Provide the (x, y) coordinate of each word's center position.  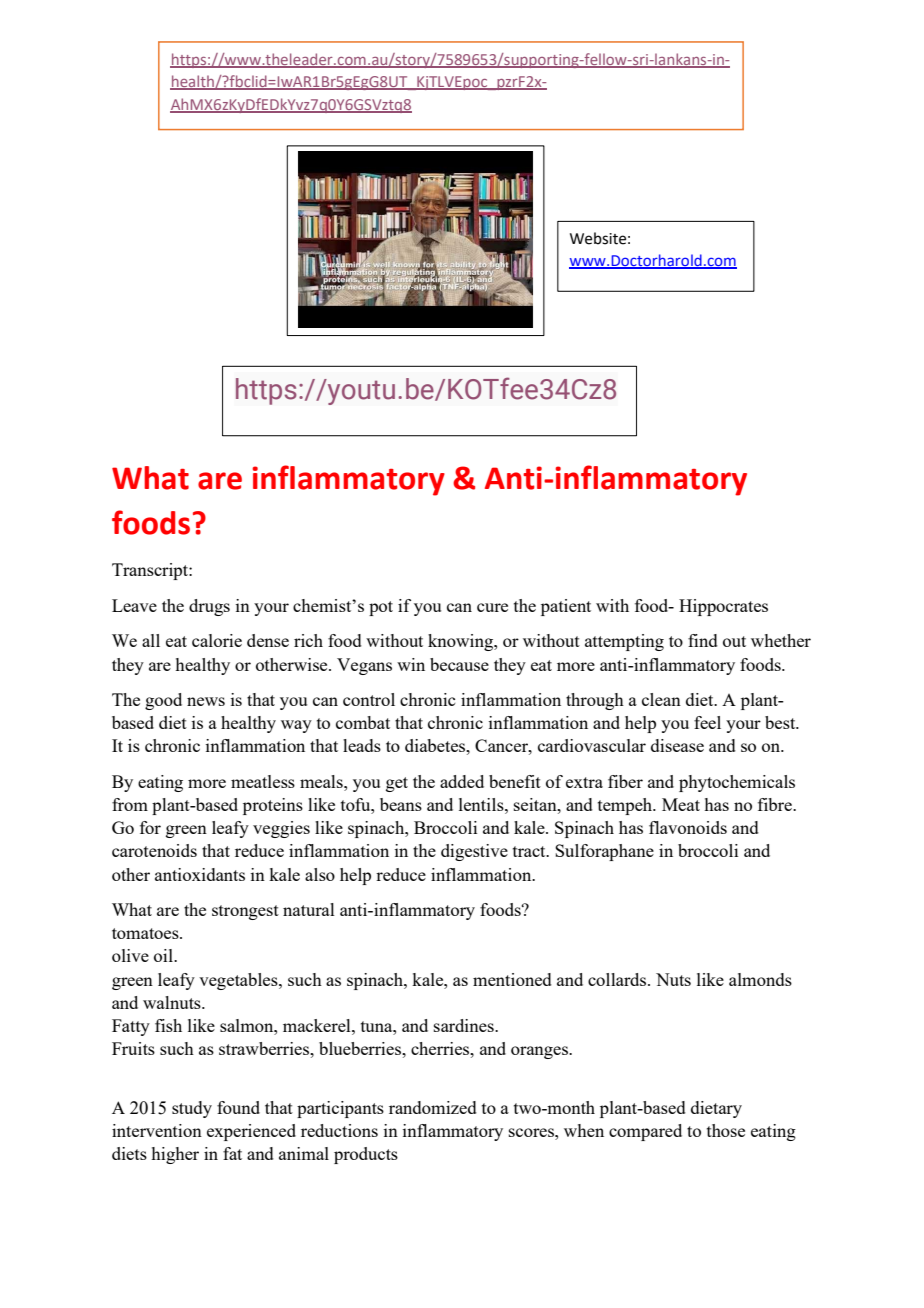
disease (677, 745)
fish (168, 1025)
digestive (474, 852)
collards (618, 979)
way (296, 726)
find (703, 640)
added (462, 781)
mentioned (512, 979)
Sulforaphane (604, 852)
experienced (251, 1132)
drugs (209, 607)
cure (492, 607)
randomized (433, 1107)
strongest (245, 912)
